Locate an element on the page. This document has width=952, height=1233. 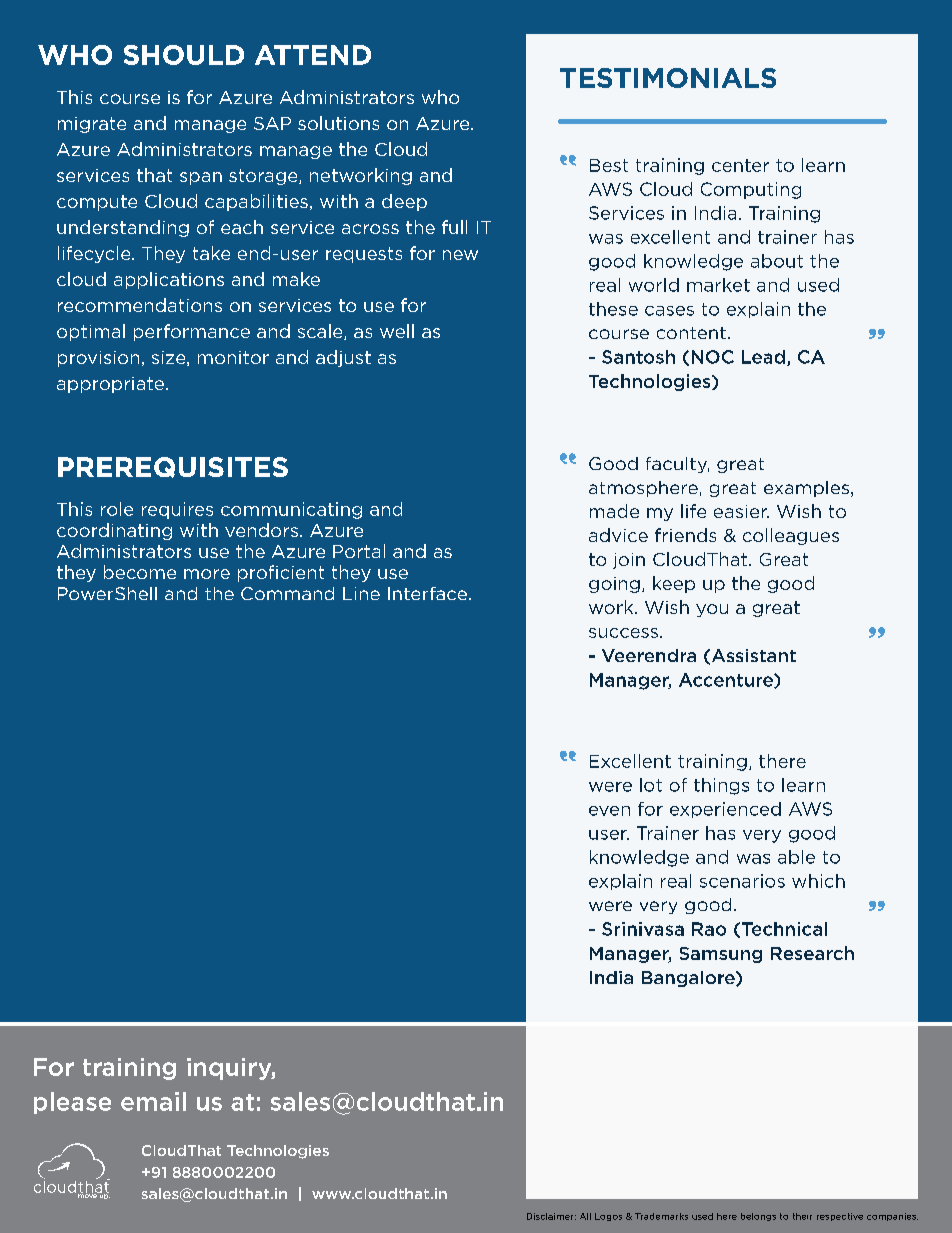
PREREQUISITES is located at coordinates (173, 467).
